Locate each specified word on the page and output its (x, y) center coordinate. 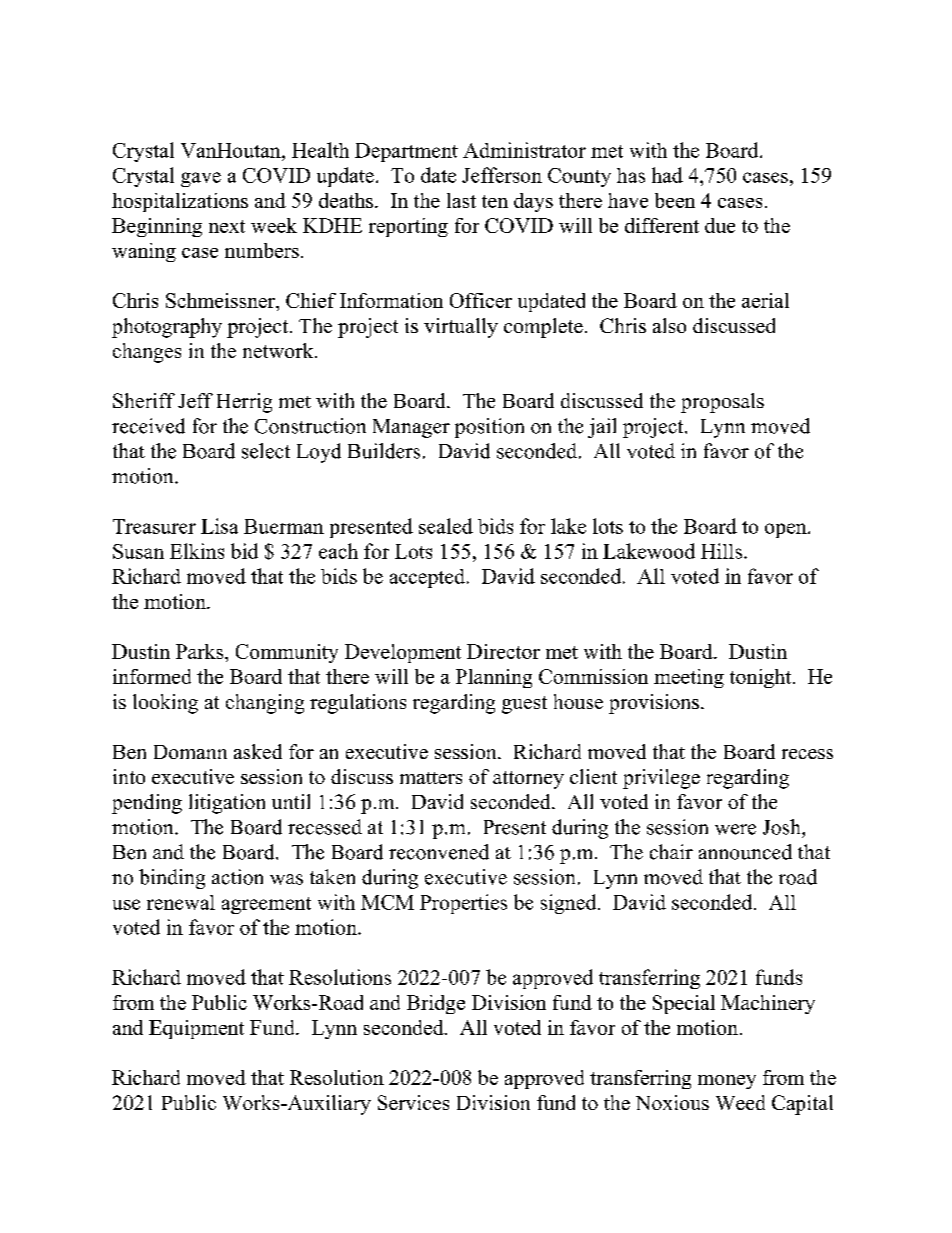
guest (524, 705)
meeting (689, 678)
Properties (463, 904)
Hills (723, 551)
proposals (722, 403)
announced (745, 852)
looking (165, 704)
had (667, 175)
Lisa (219, 526)
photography (167, 328)
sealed (446, 526)
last (461, 200)
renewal (181, 902)
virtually (461, 328)
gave (201, 179)
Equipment (196, 1029)
